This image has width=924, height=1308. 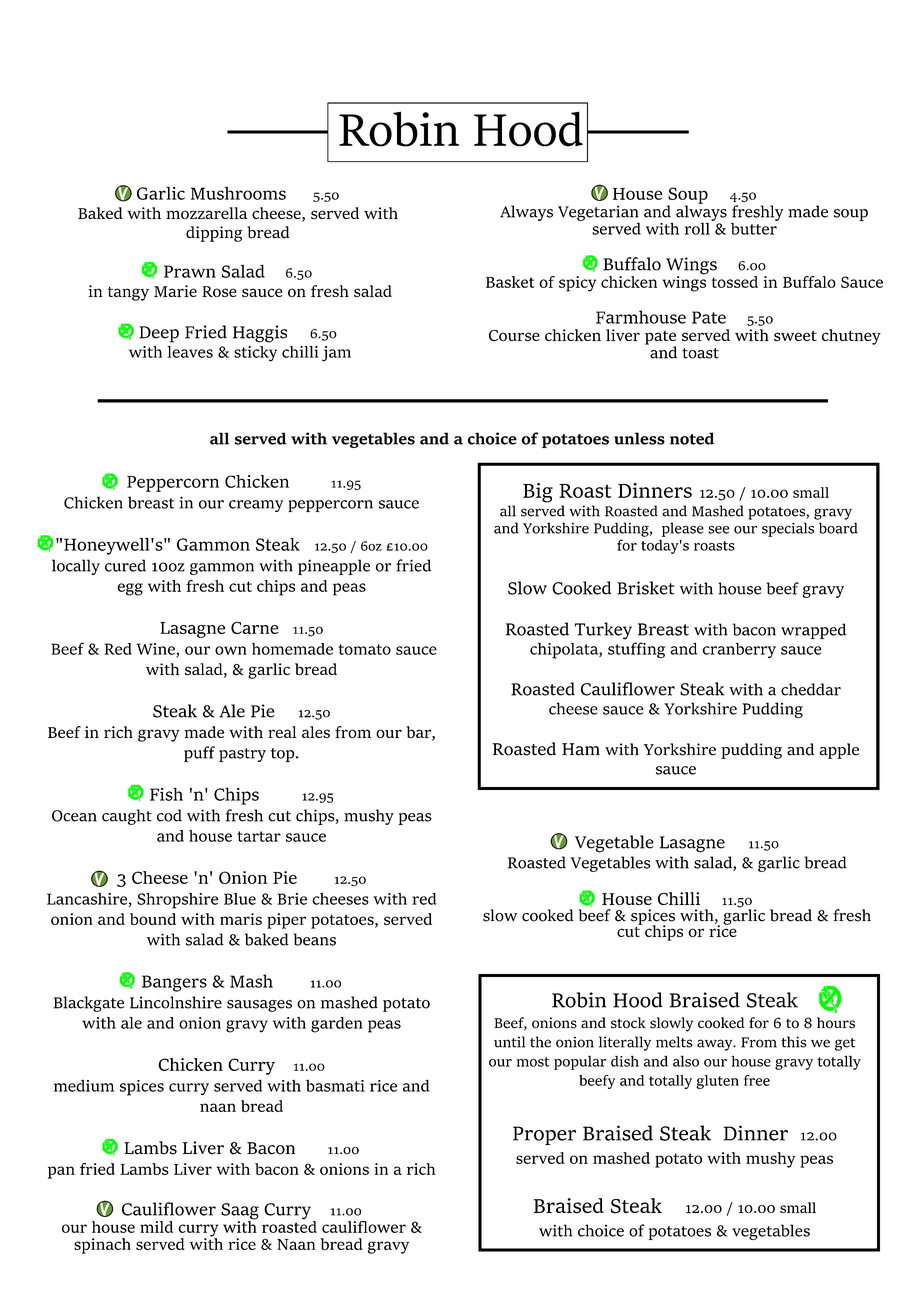 I want to click on mild, so click(x=156, y=1227).
